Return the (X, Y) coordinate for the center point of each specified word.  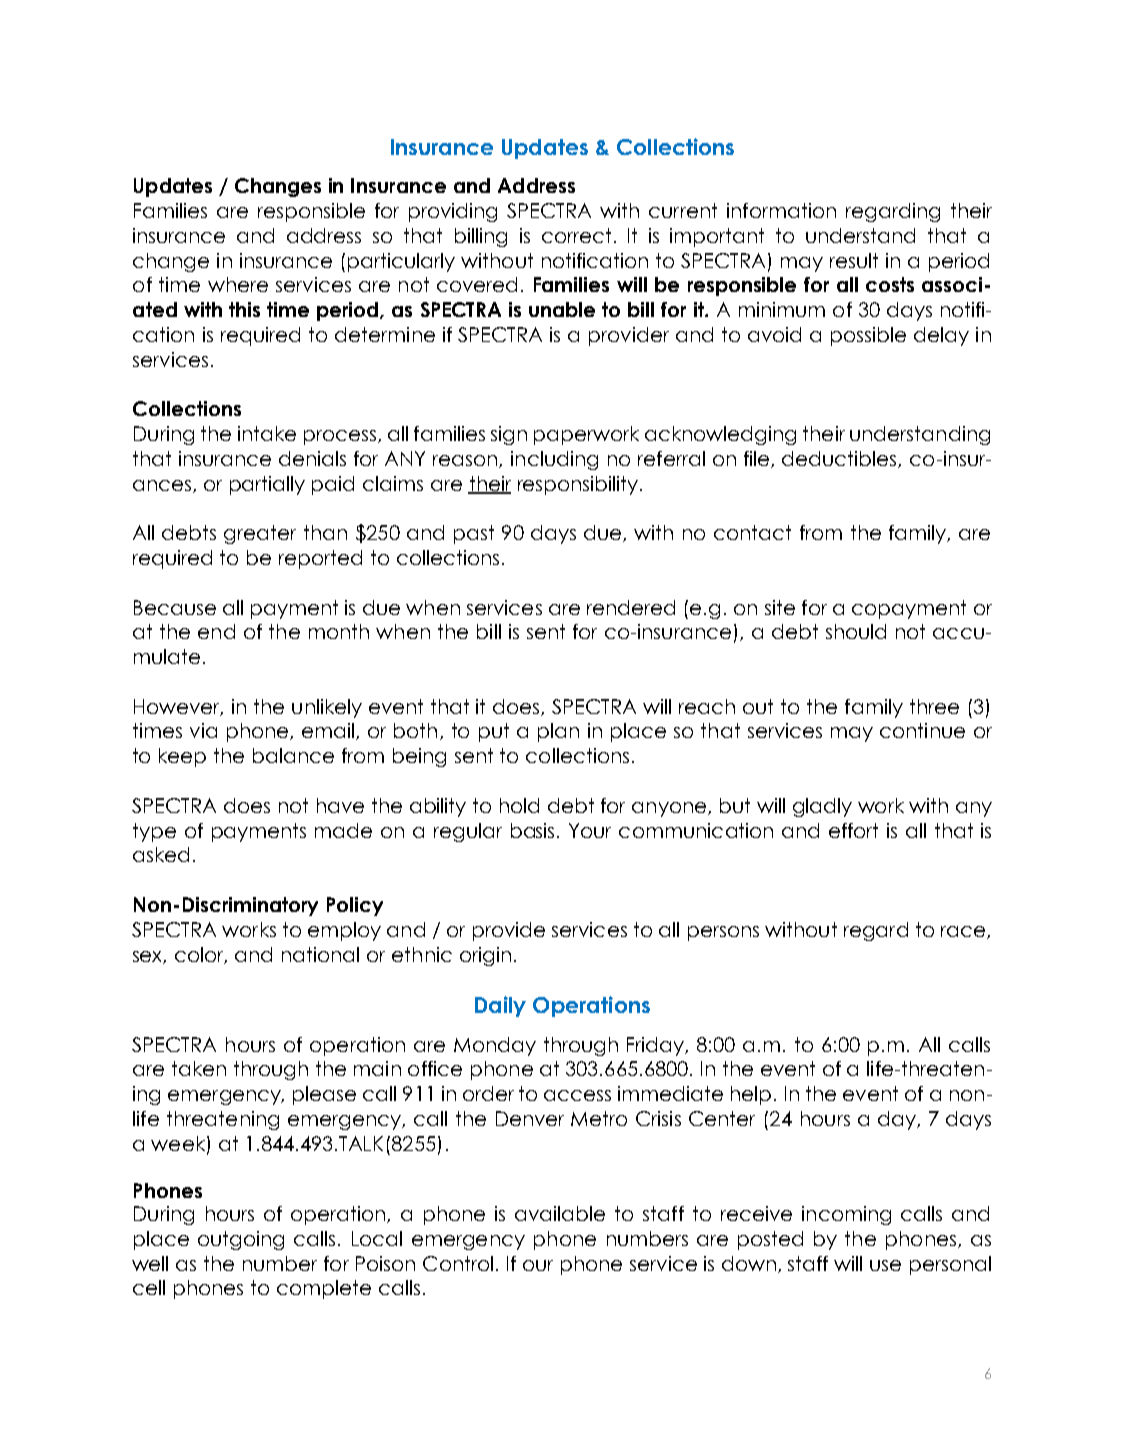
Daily (500, 1006)
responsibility (579, 485)
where (238, 284)
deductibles (840, 459)
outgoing (241, 1240)
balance (293, 755)
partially (267, 485)
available (560, 1213)
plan (558, 732)
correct (576, 235)
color (201, 955)
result (854, 260)
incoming (846, 1215)
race (964, 932)
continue (922, 730)
